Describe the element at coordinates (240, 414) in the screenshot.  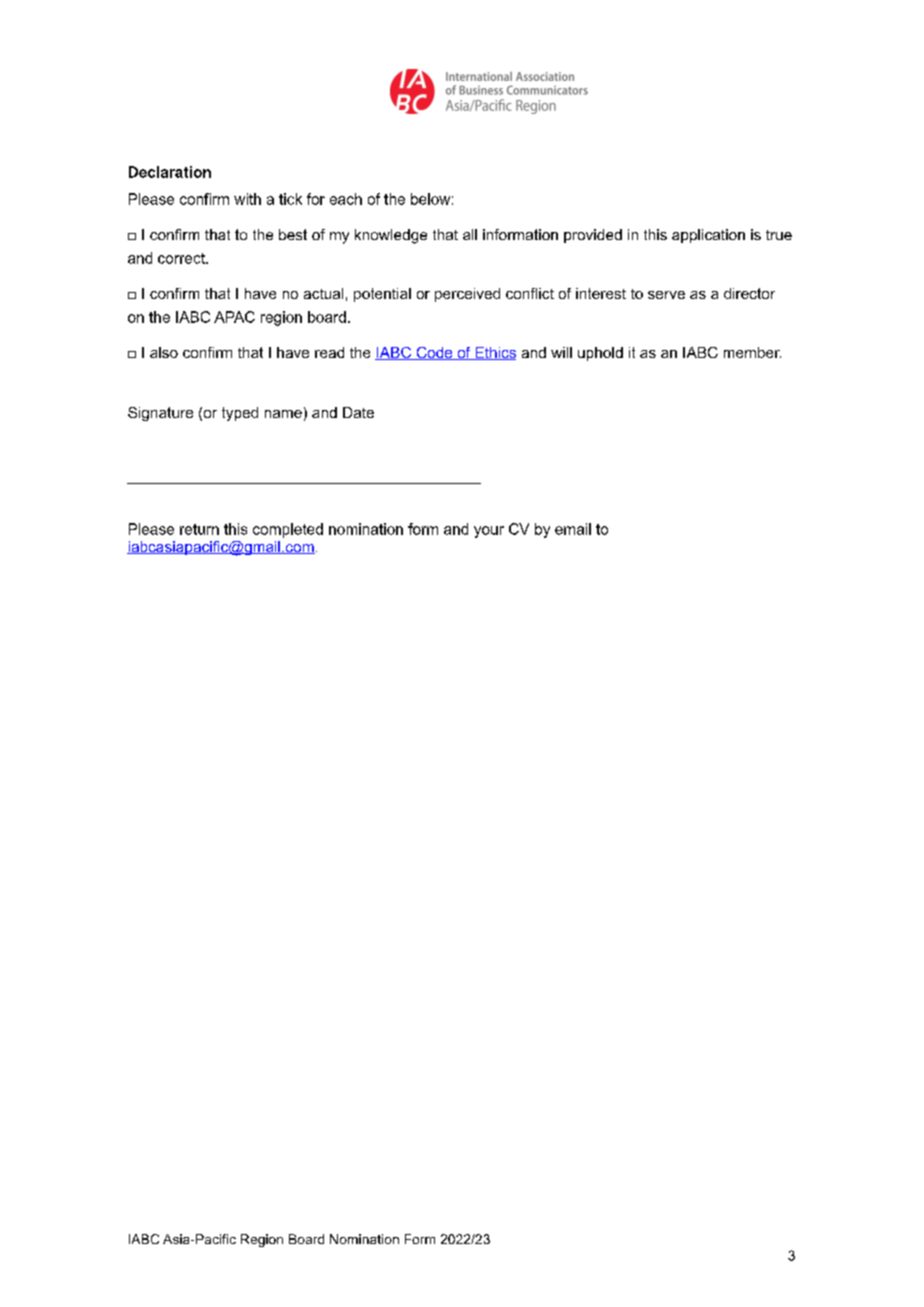
I see `typed` at that location.
